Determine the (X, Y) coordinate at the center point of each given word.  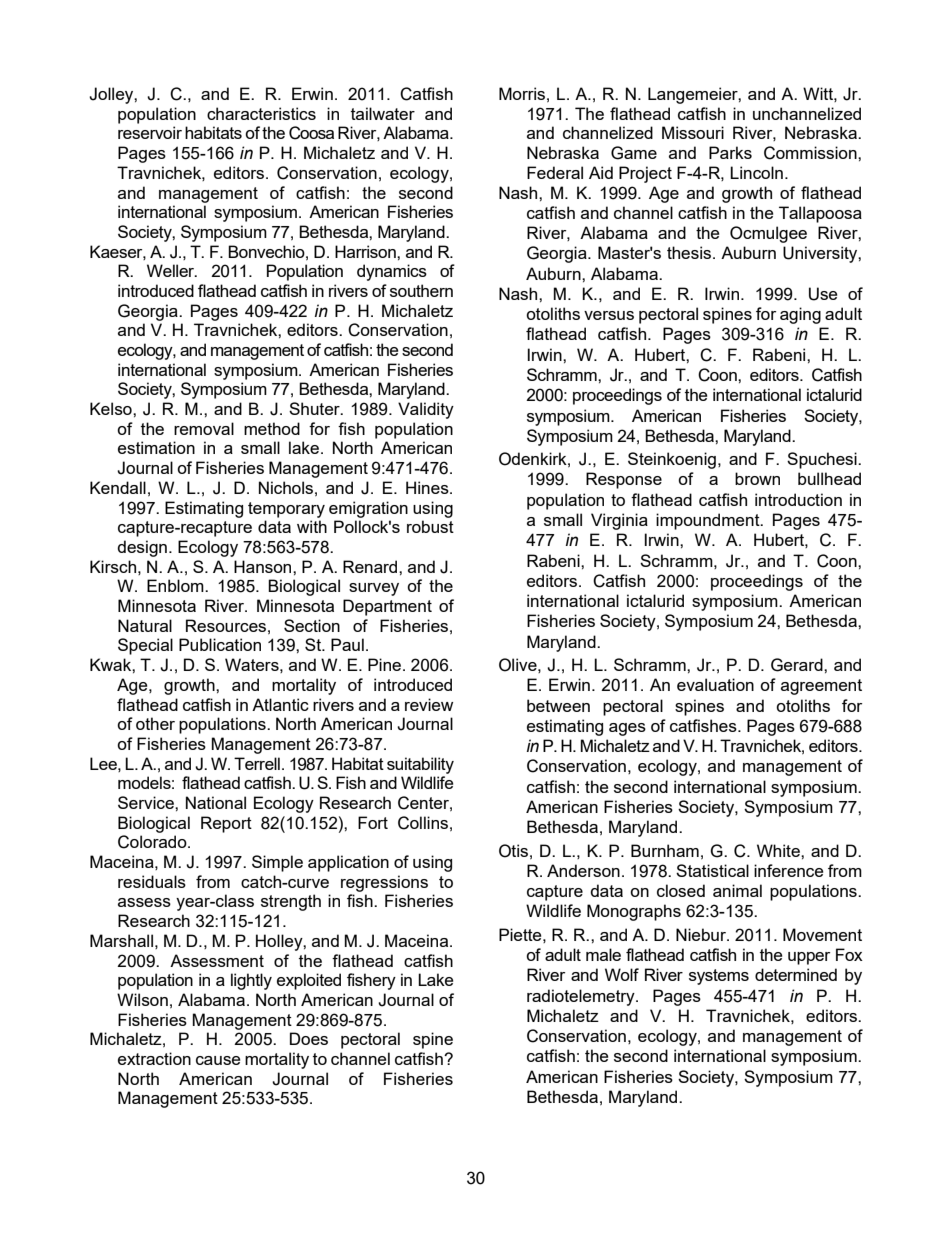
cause (218, 1060)
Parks (730, 152)
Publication (220, 644)
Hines (428, 487)
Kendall (118, 487)
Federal (555, 172)
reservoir (150, 132)
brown (757, 478)
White (779, 850)
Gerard (798, 665)
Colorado (153, 842)
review (429, 704)
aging (800, 315)
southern (421, 290)
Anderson (583, 870)
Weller (172, 270)
